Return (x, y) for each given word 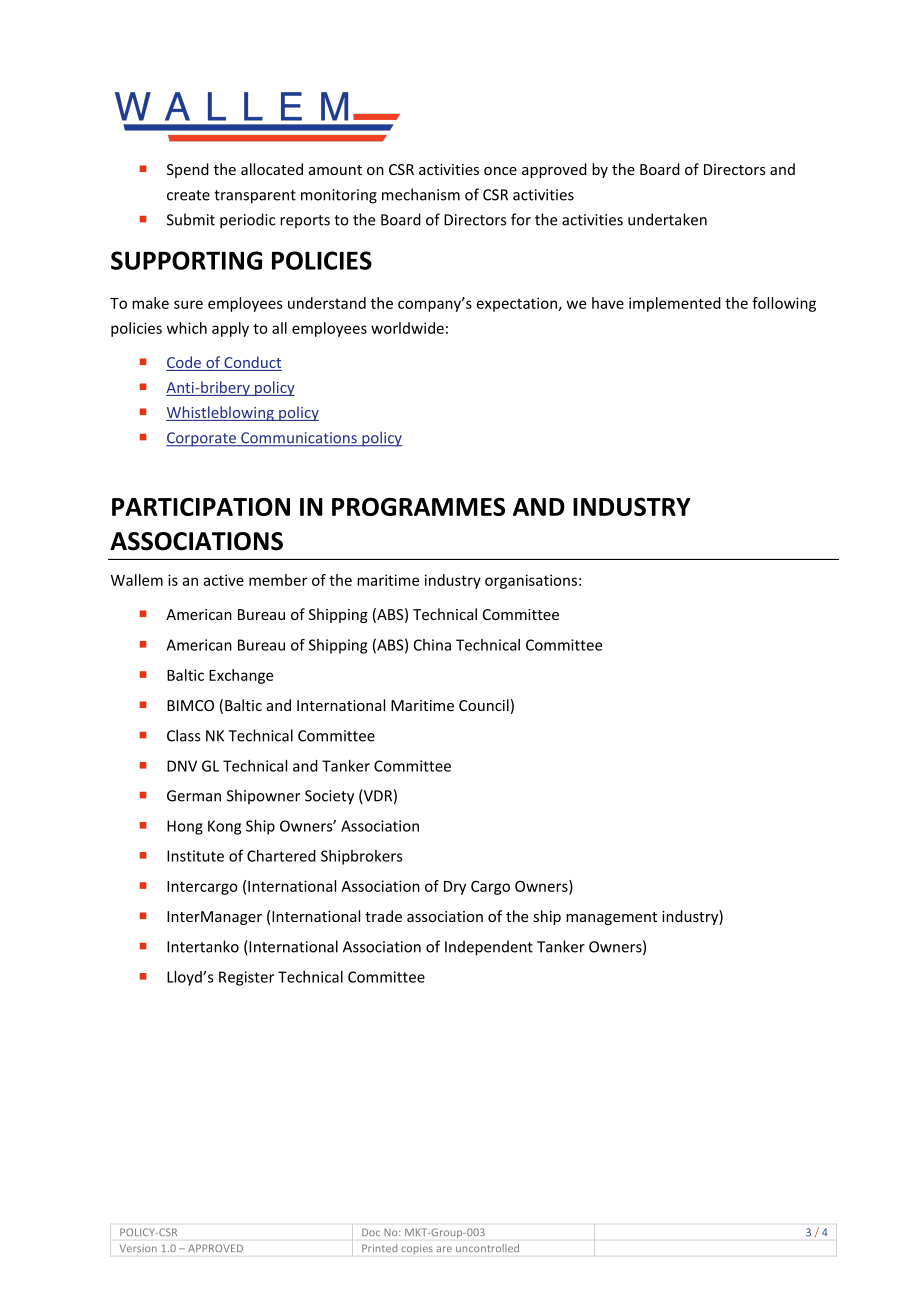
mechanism (421, 194)
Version (138, 1248)
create (188, 195)
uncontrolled (487, 1248)
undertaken (667, 219)
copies (417, 1249)
